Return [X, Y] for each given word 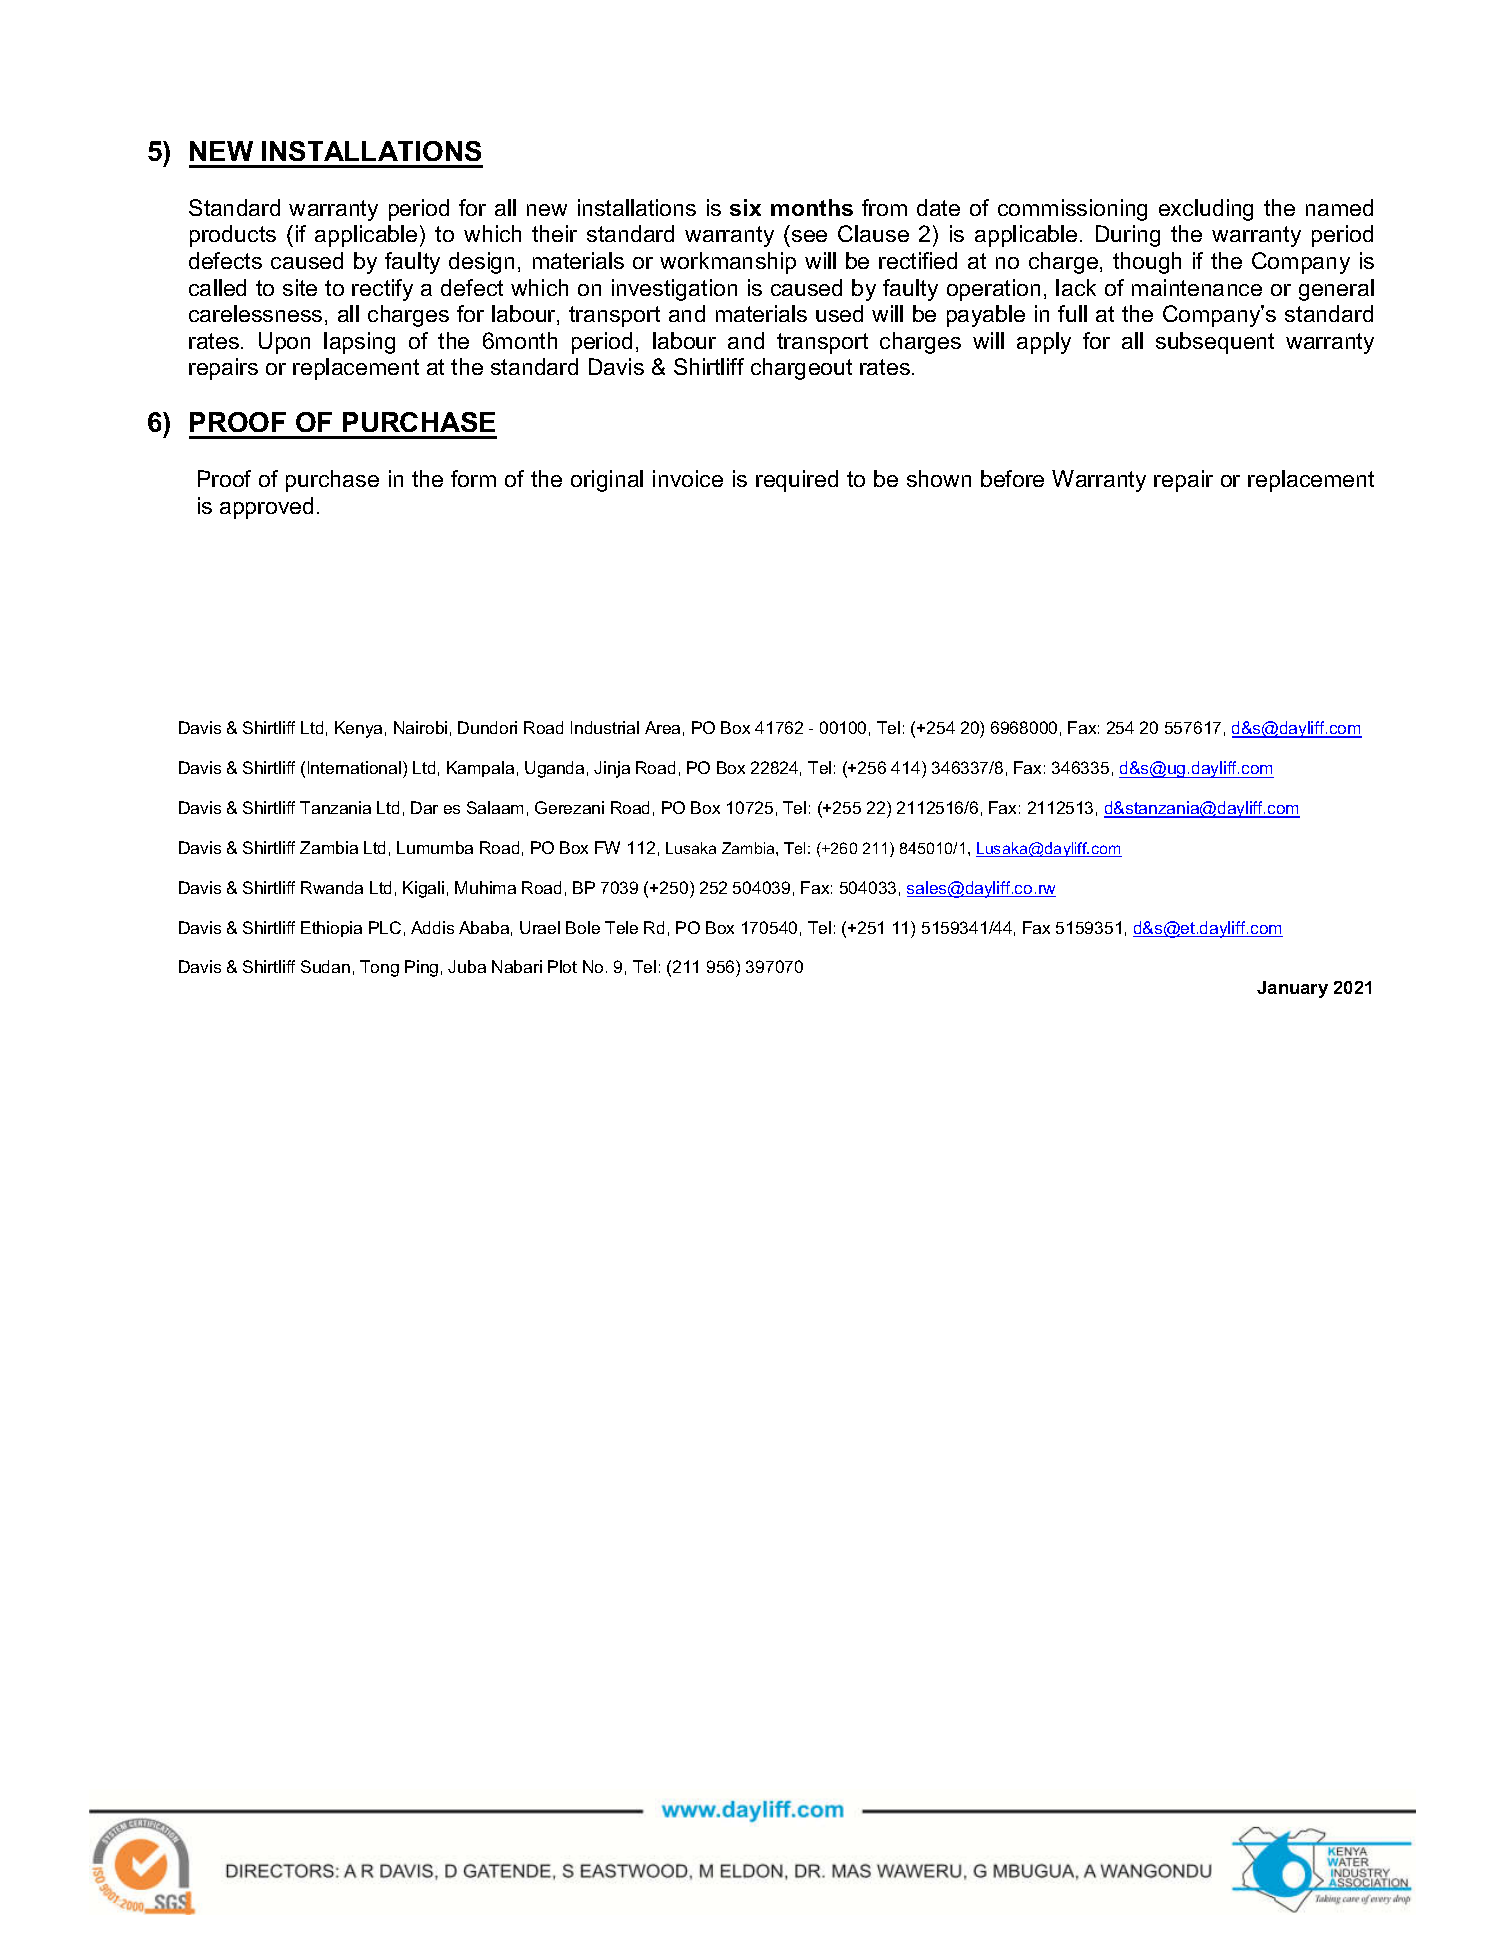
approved [266, 508]
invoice [688, 478]
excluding [1206, 210]
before [1012, 478]
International [354, 767]
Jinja [612, 769]
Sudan [325, 966]
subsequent [1215, 343]
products [233, 236]
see [809, 236]
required [797, 481]
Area [662, 727]
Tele [621, 927]
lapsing [359, 343]
